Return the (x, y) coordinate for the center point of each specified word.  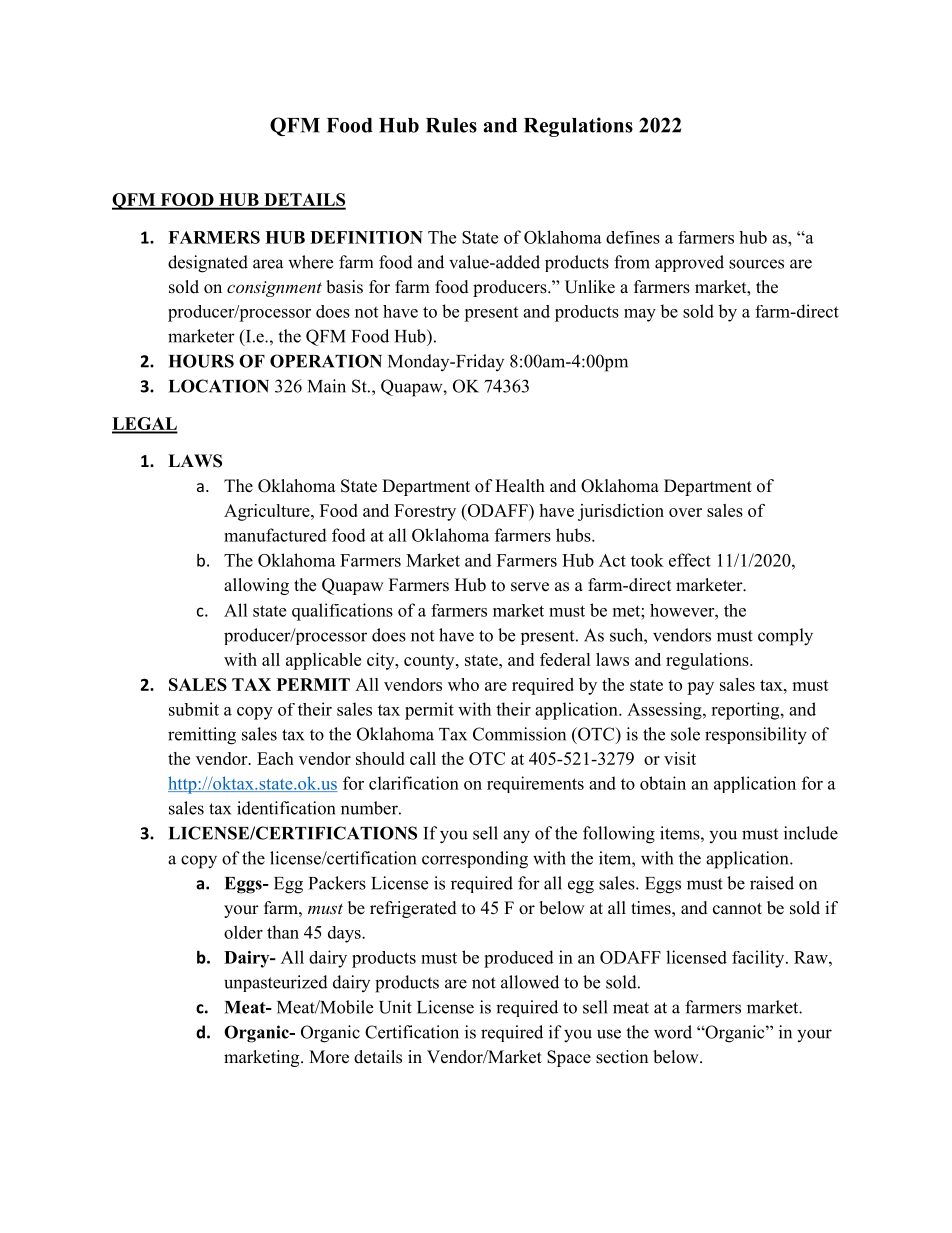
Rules (451, 125)
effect (690, 560)
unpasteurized (276, 983)
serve (530, 587)
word (673, 1032)
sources (756, 264)
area (268, 264)
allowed (530, 982)
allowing (256, 586)
